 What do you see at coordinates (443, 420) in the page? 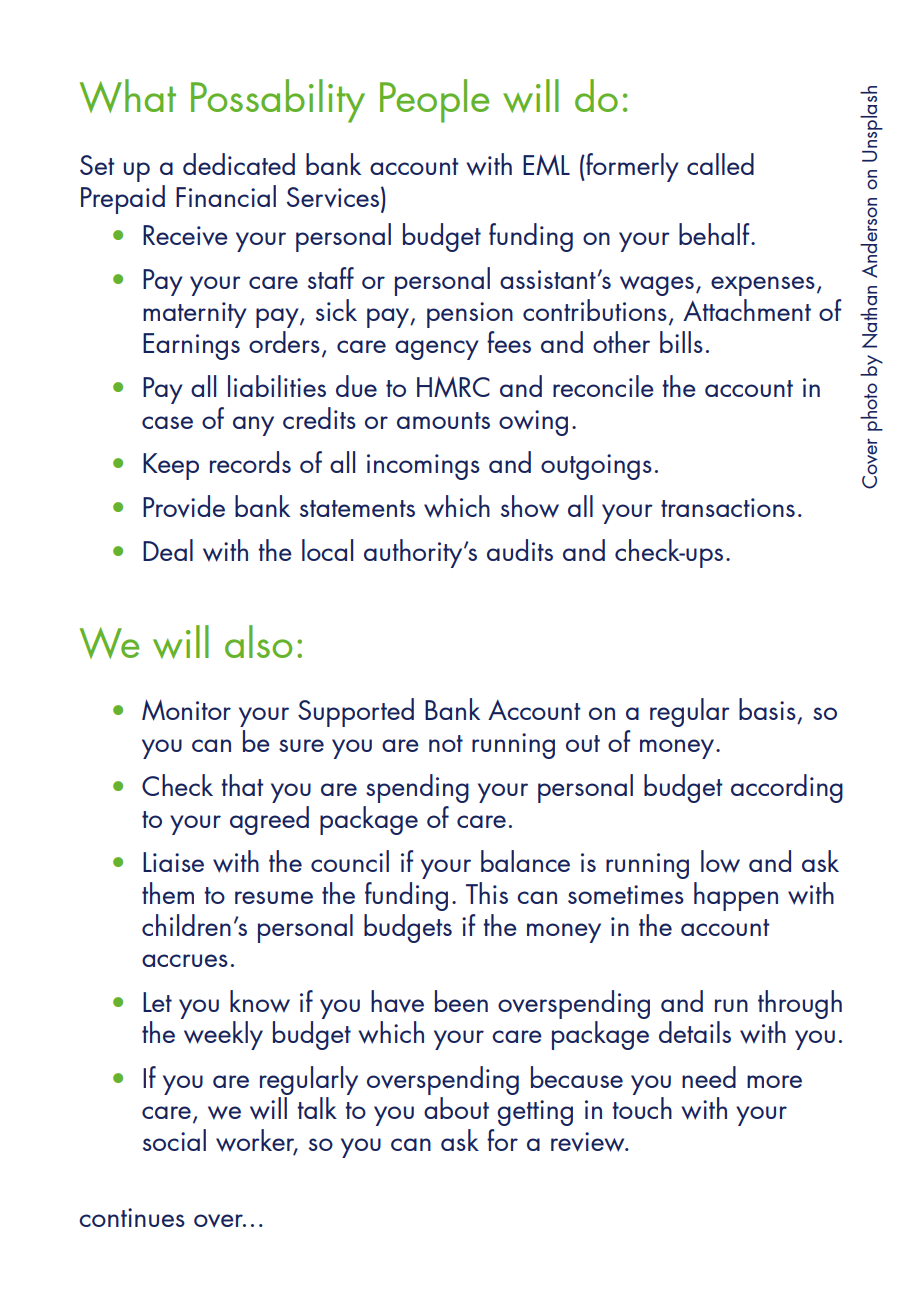
I see `amounts` at bounding box center [443, 420].
